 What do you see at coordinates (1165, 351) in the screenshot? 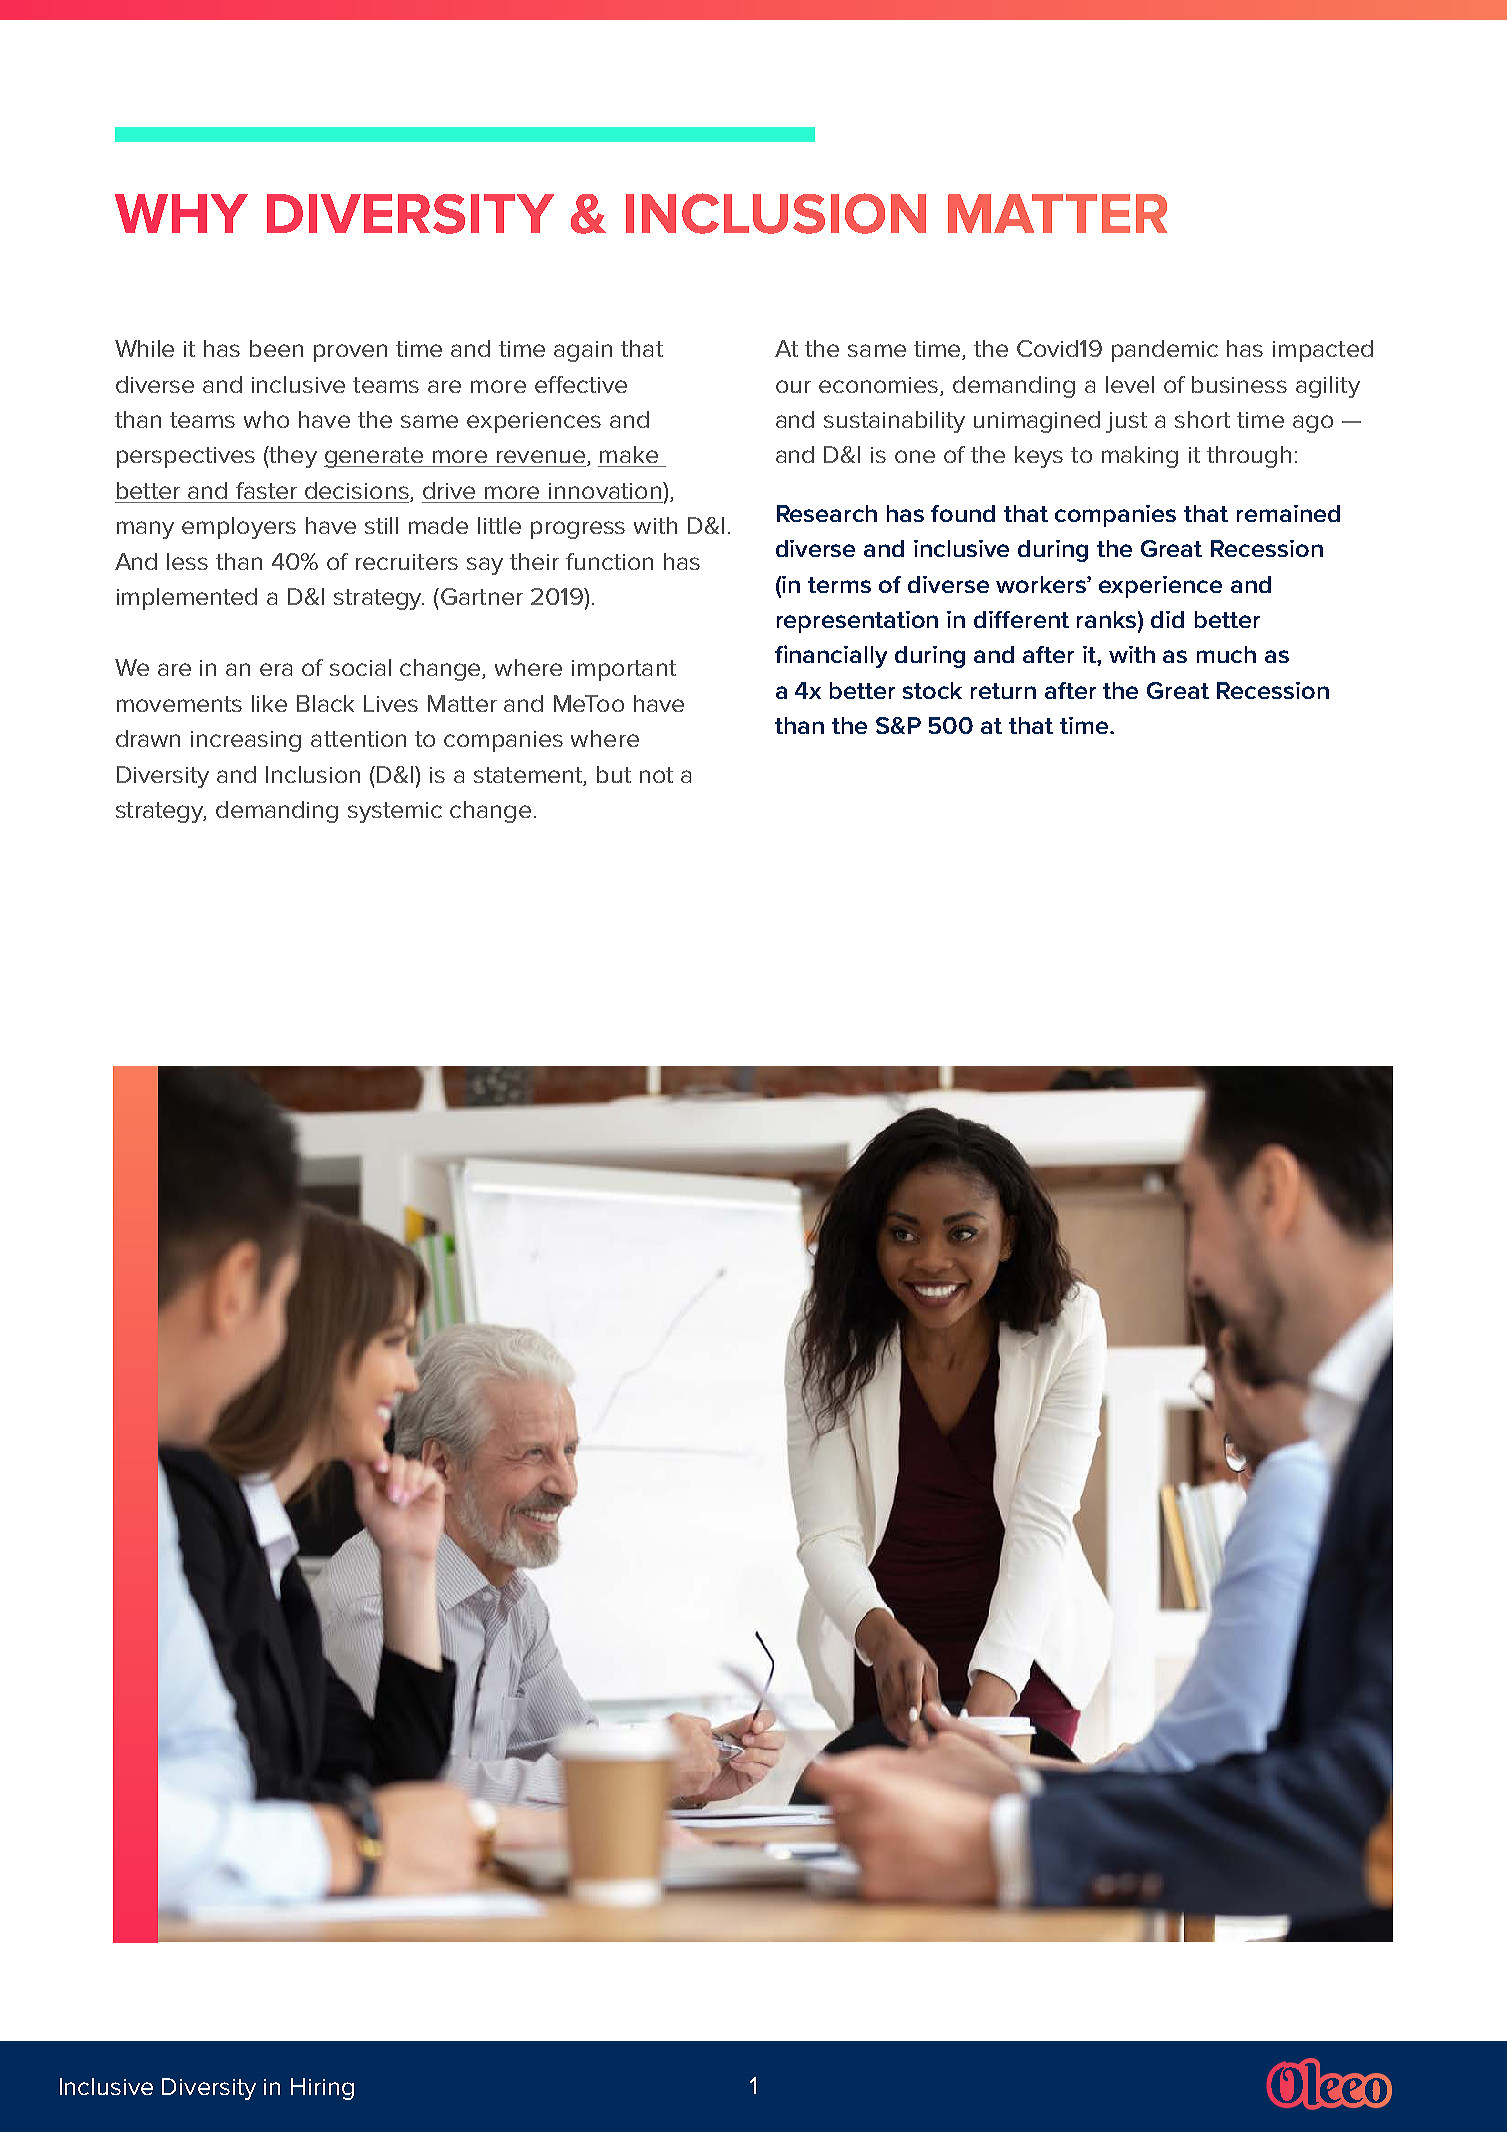
I see `pandemic` at bounding box center [1165, 351].
